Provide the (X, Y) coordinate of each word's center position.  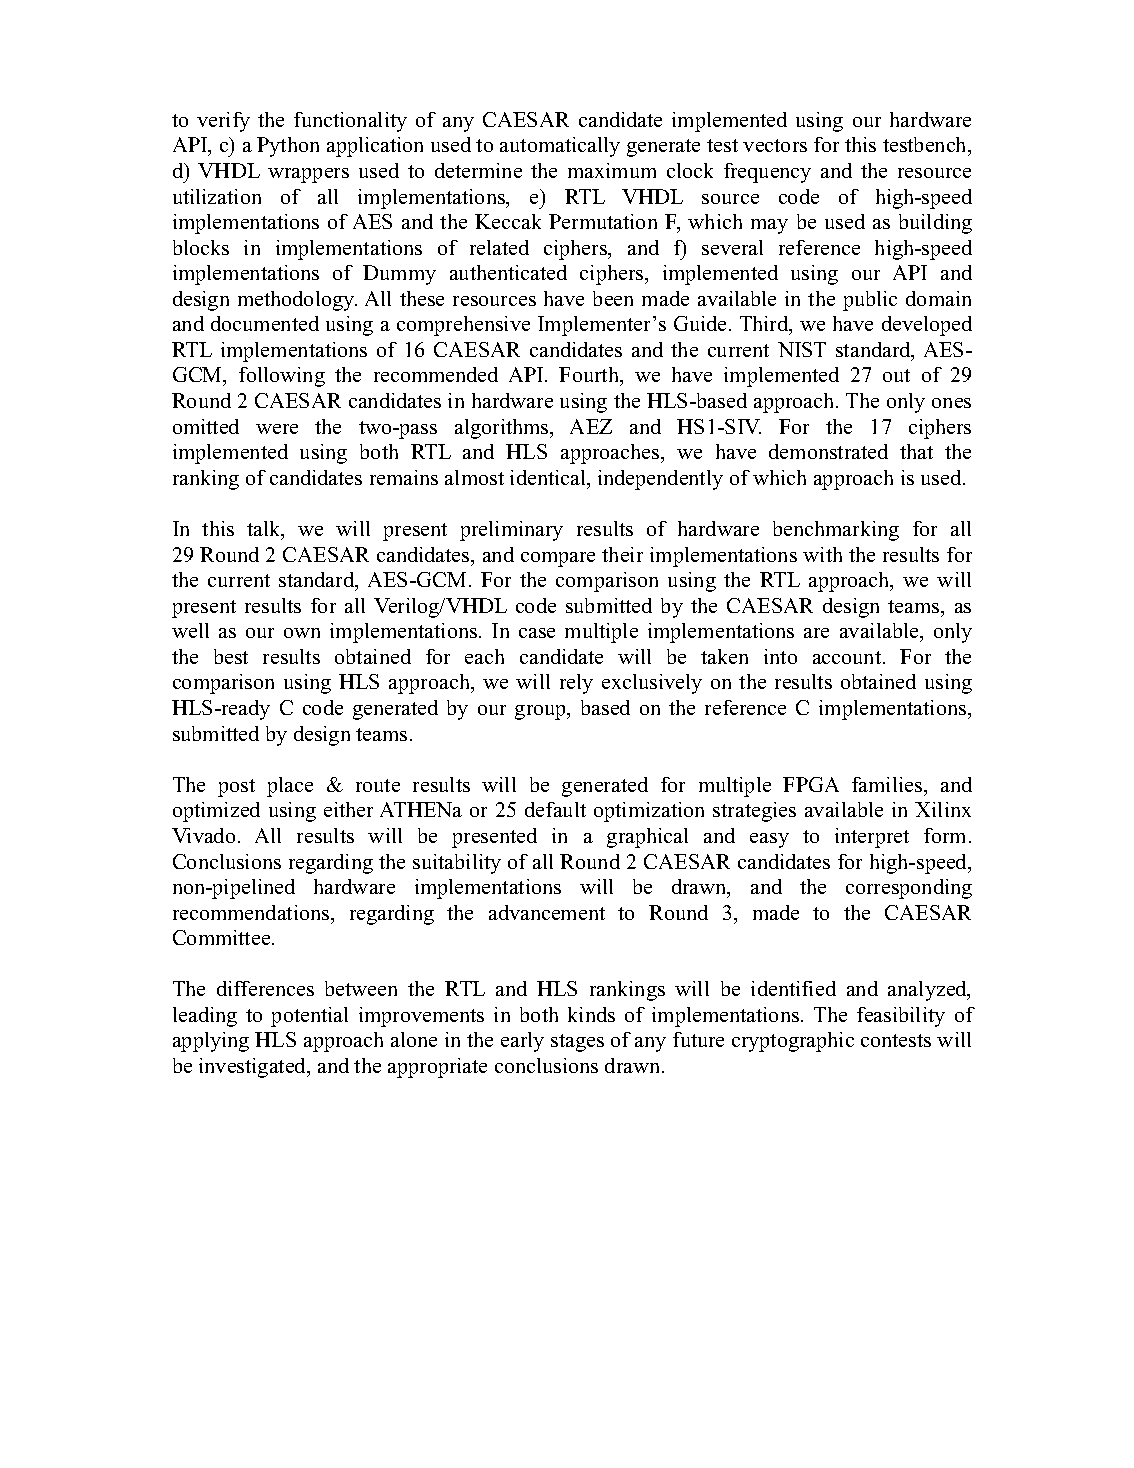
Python (288, 147)
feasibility (901, 1017)
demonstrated (828, 451)
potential (309, 1017)
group (541, 712)
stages (577, 1043)
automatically (560, 147)
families (888, 784)
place (290, 787)
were (277, 429)
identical (549, 477)
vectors (775, 145)
